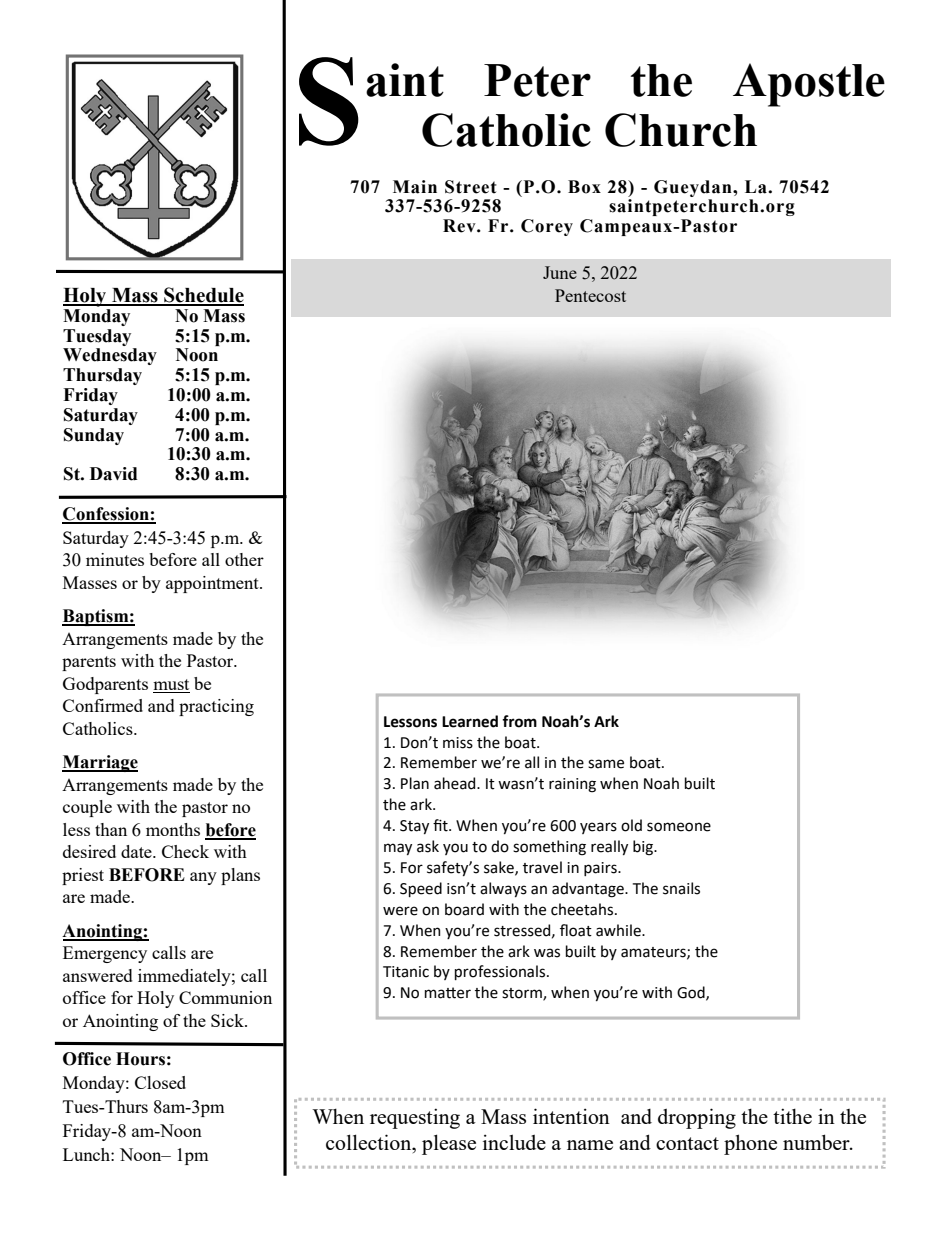  Describe the element at coordinates (606, 764) in the screenshot. I see `same` at that location.
